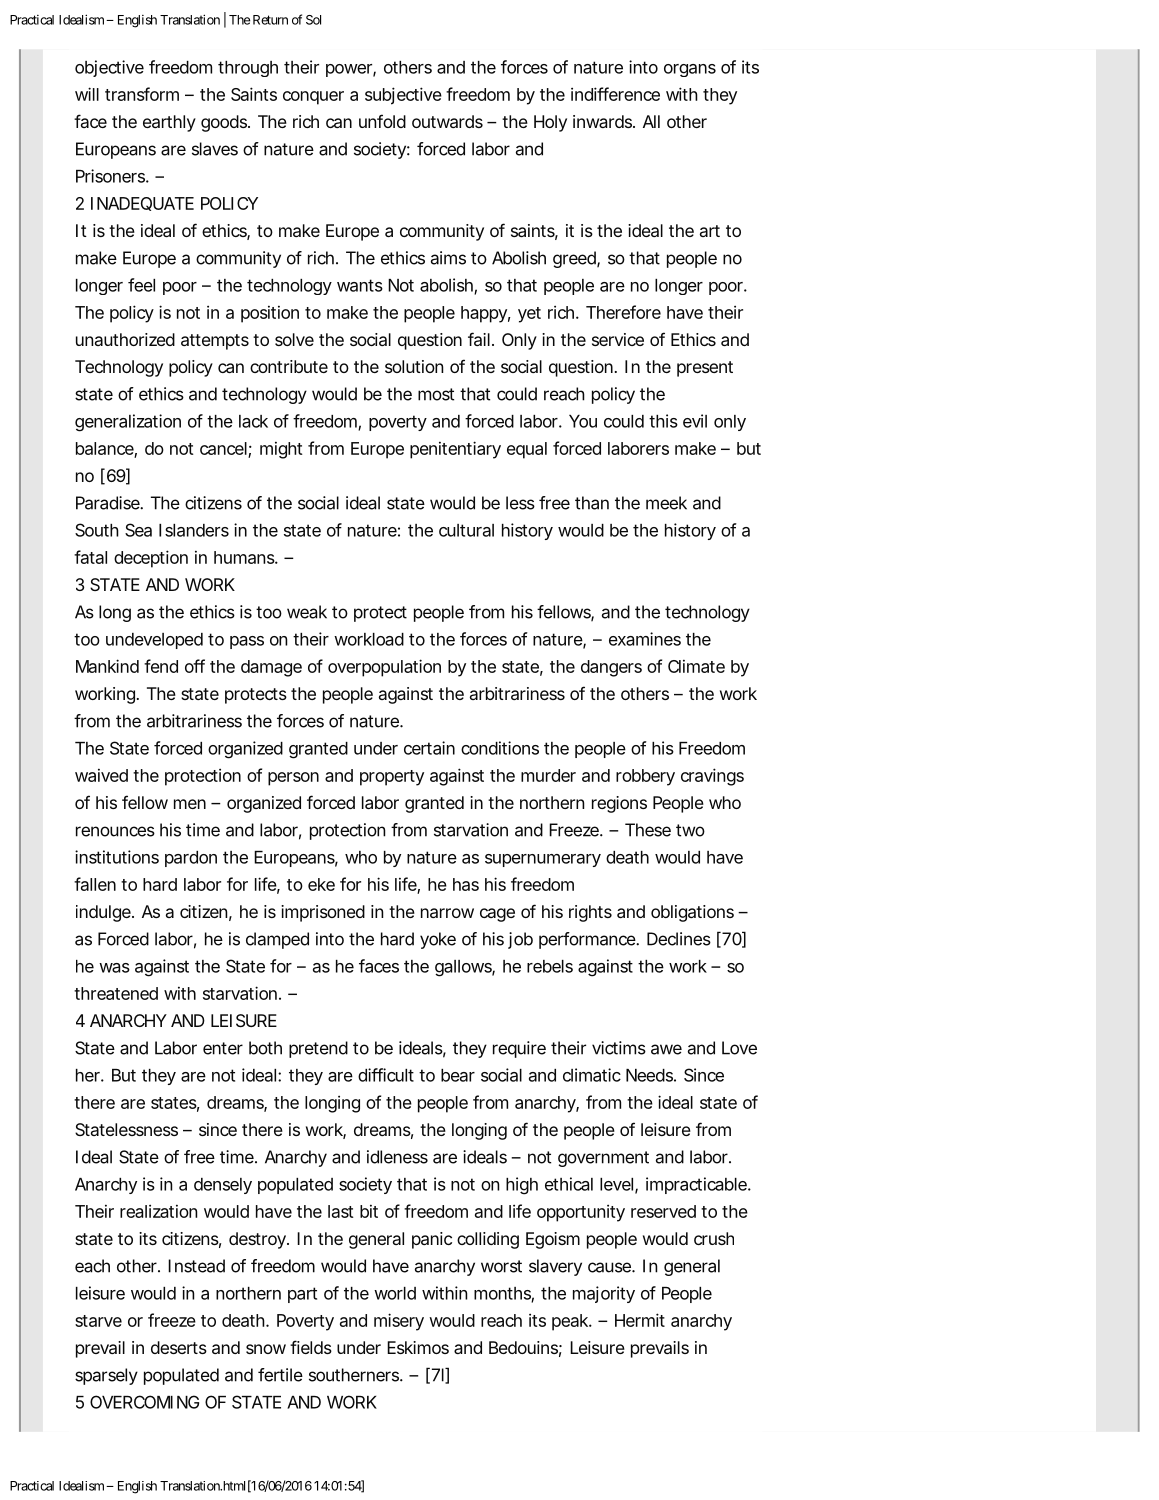 This document has width=1159, height=1500. I want to click on transform, so click(142, 94).
